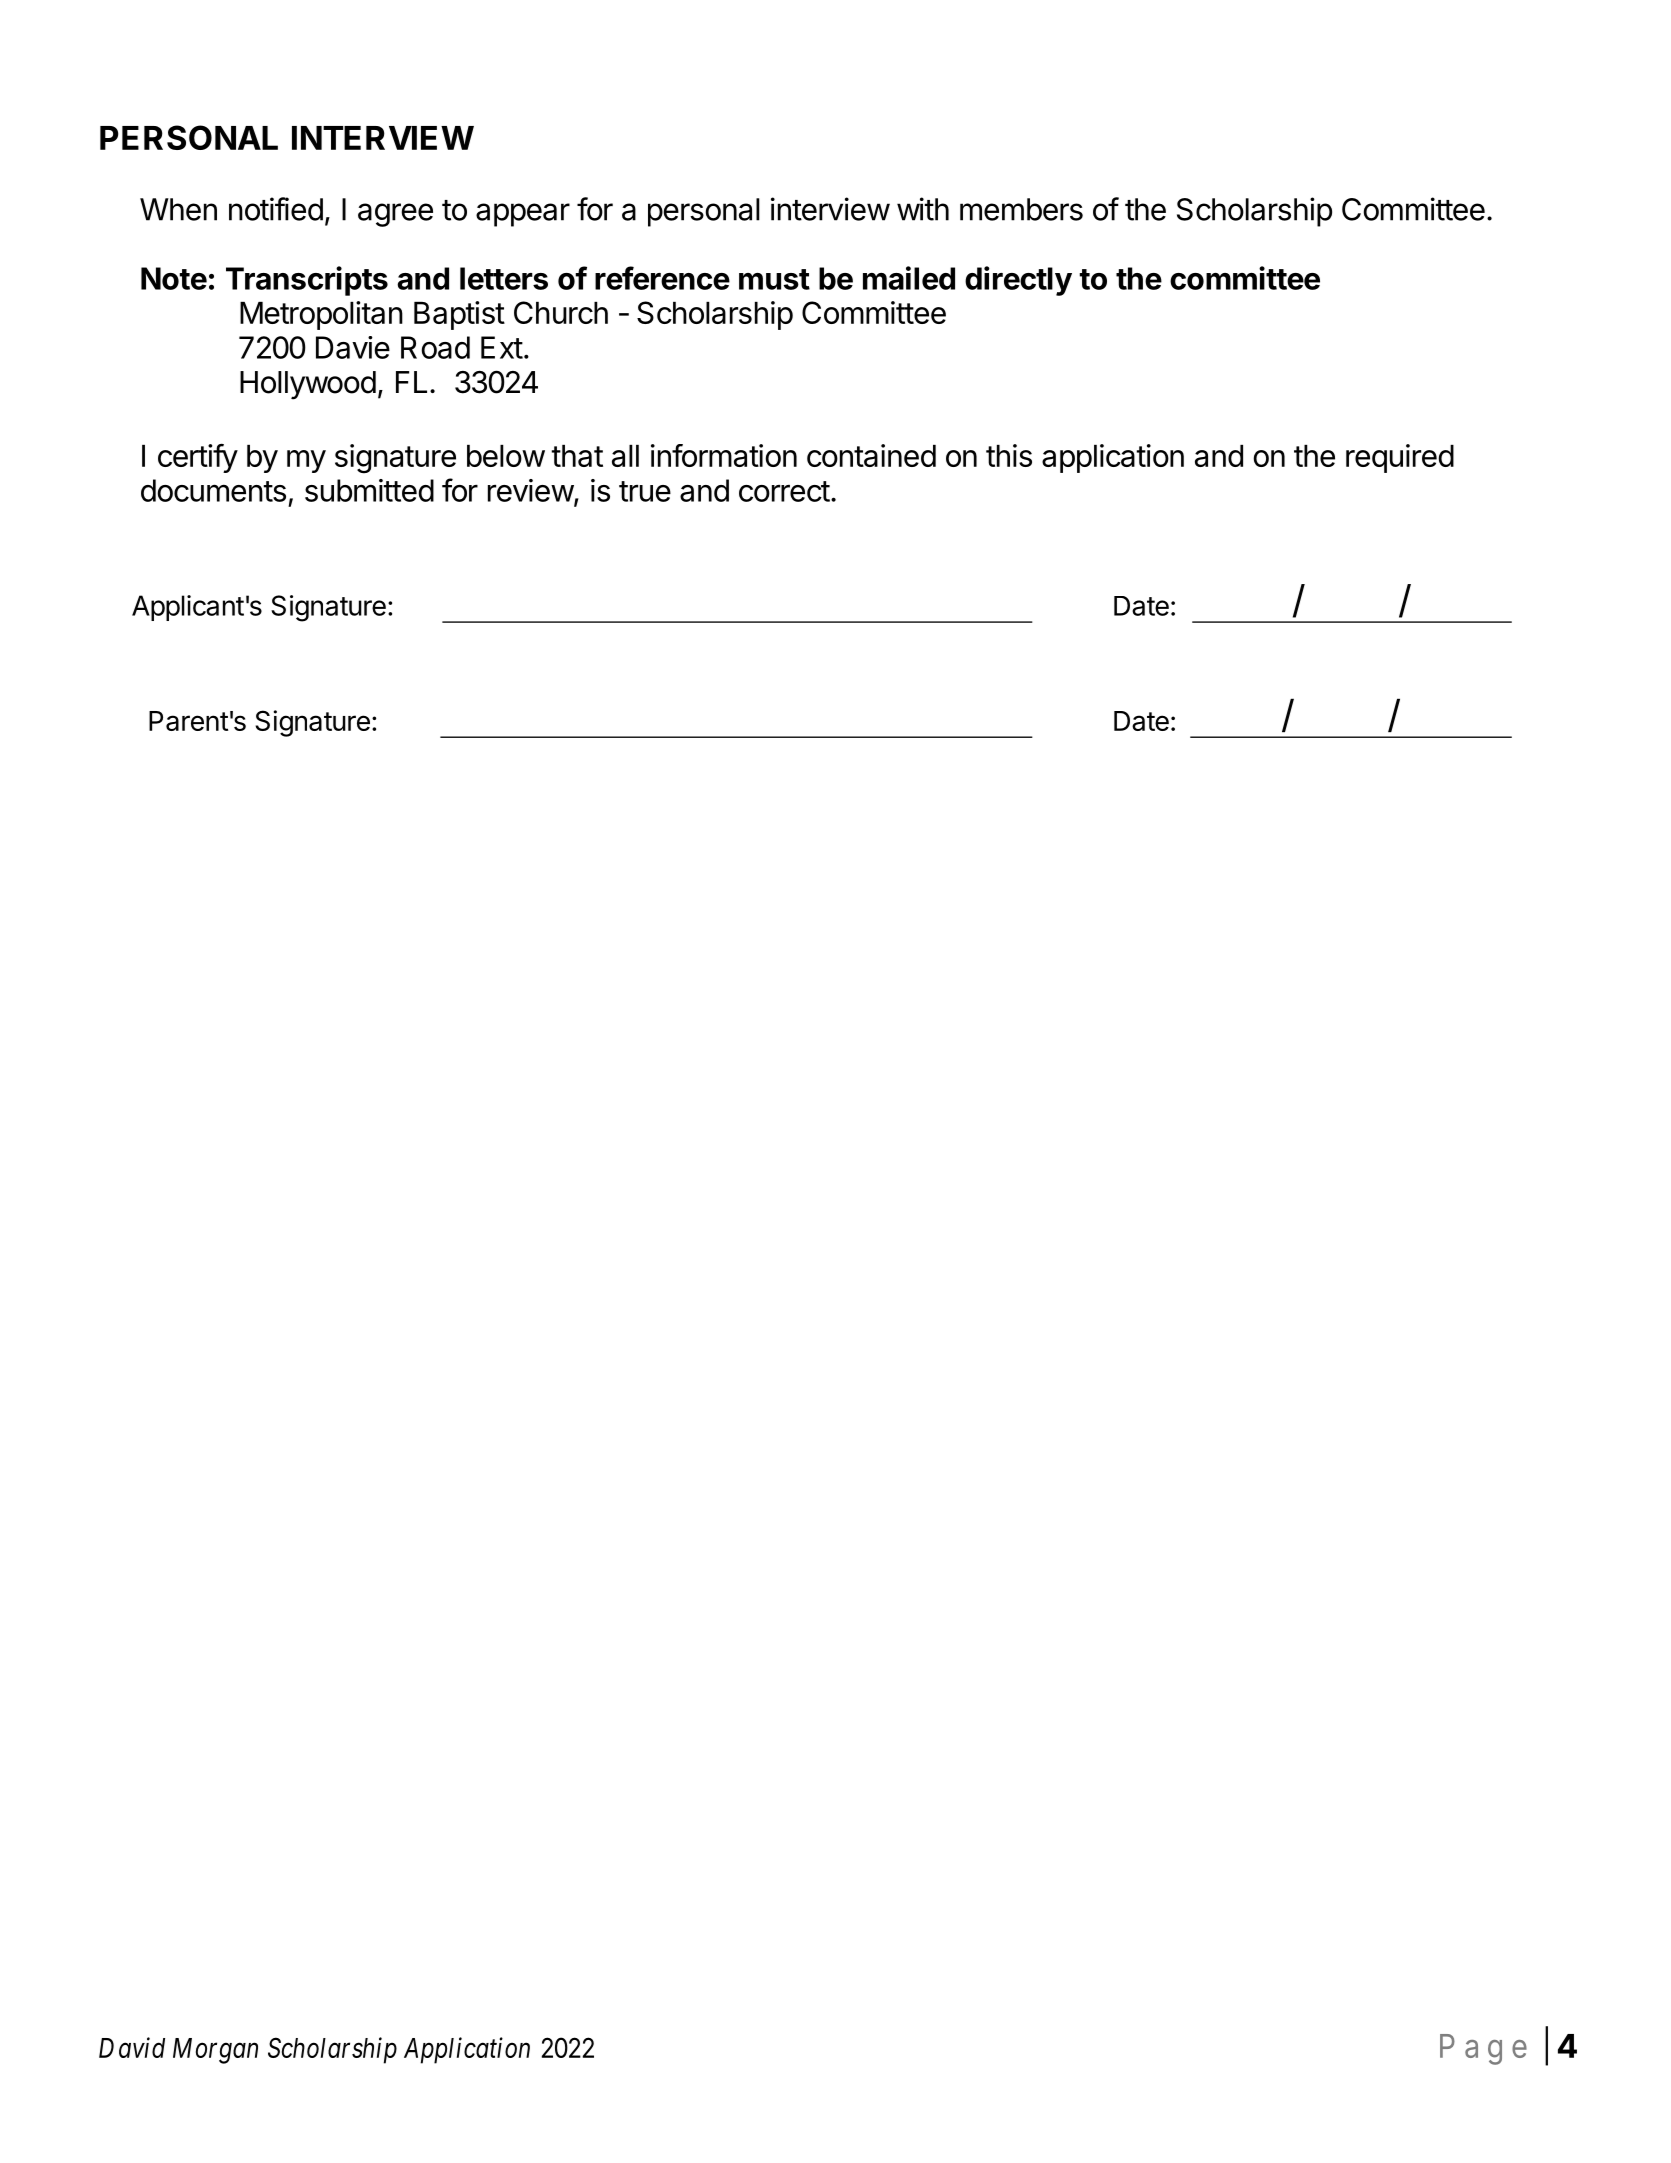 The height and width of the screenshot is (2163, 1671). I want to click on submitted, so click(369, 490).
